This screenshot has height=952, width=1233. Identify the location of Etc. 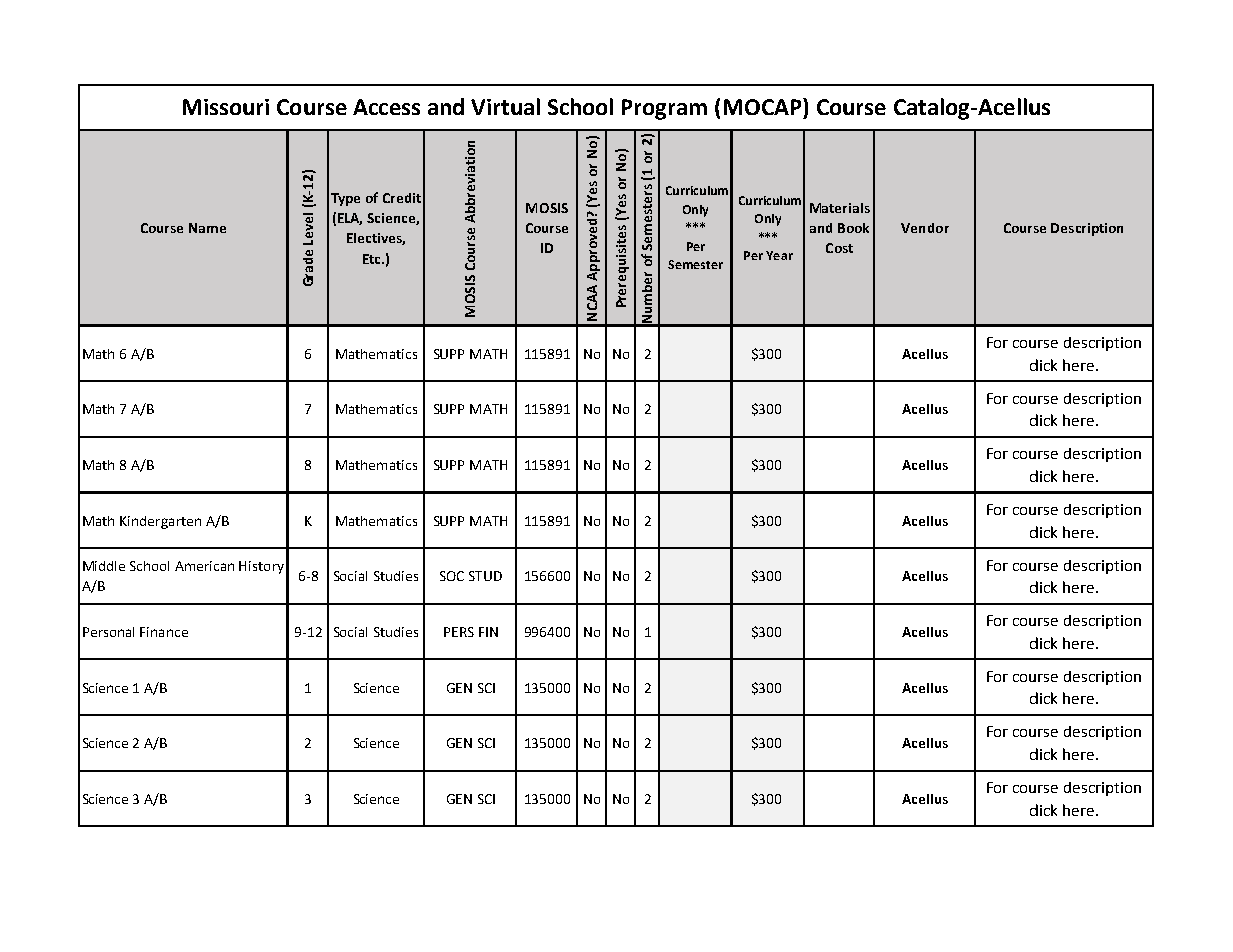
(373, 259).
